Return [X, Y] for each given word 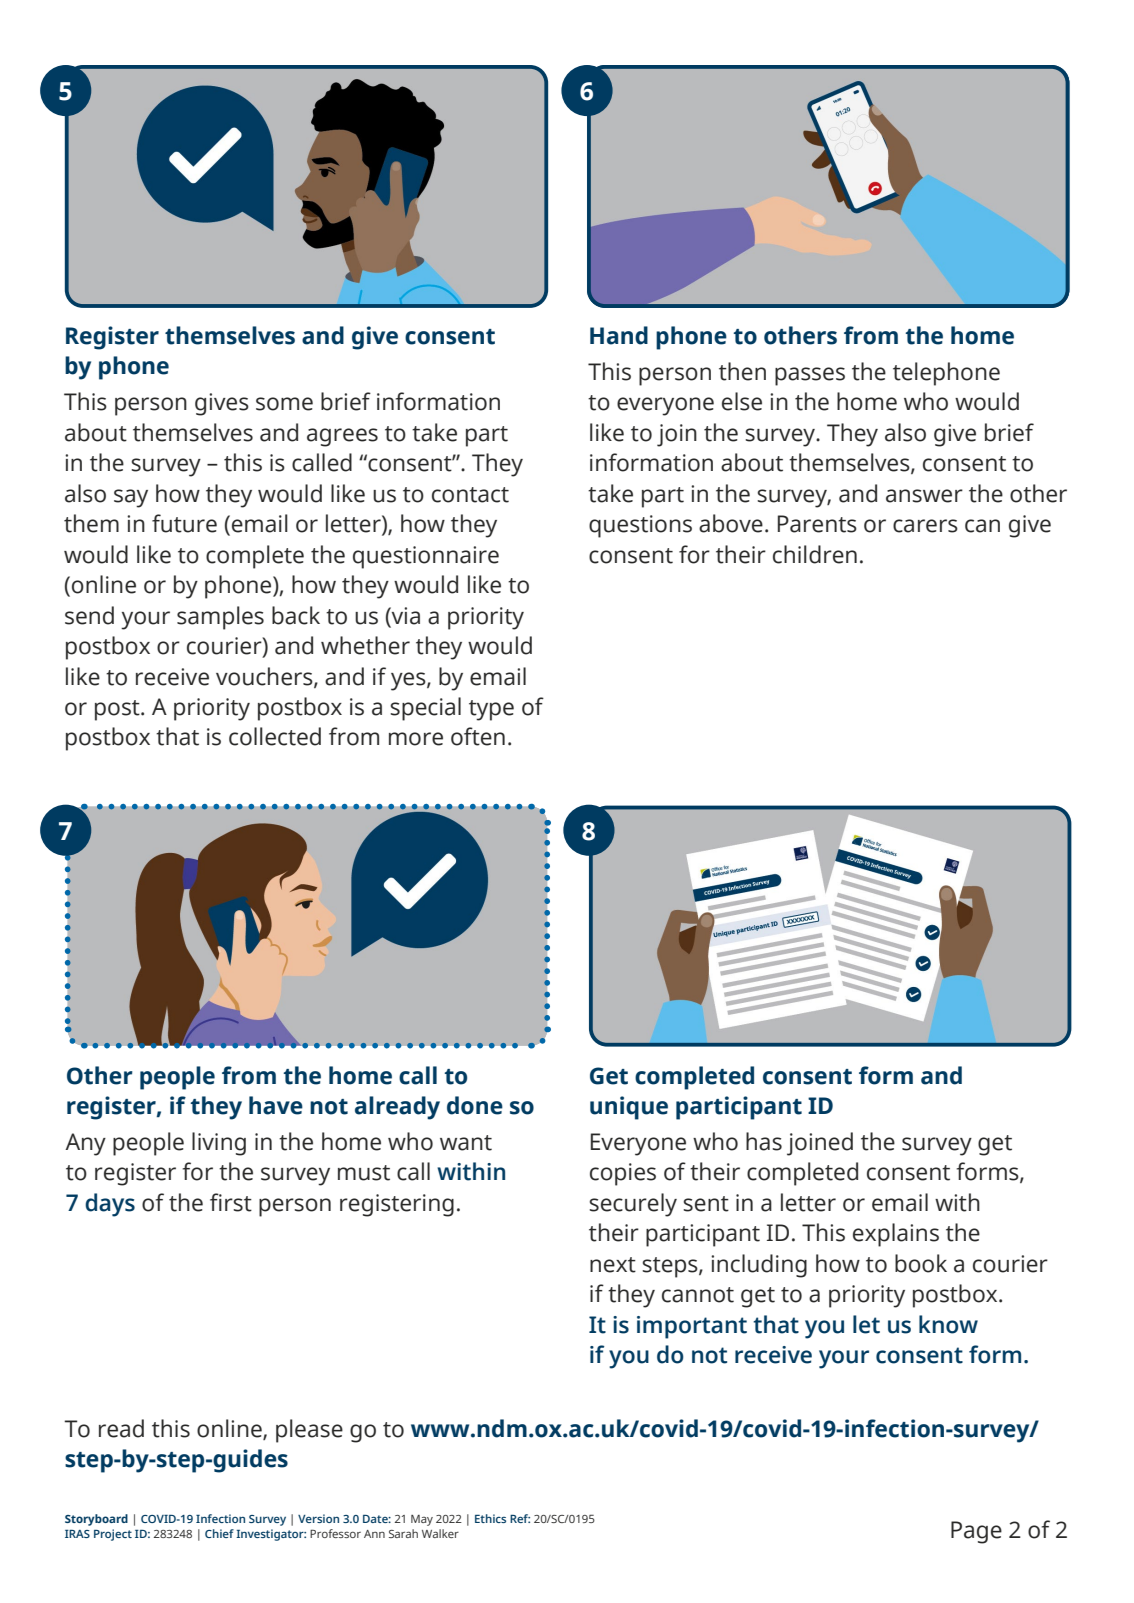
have [276, 1105]
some [284, 404]
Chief [219, 1533]
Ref [520, 1518]
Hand [619, 335]
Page [976, 1532]
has [764, 1141]
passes [810, 376]
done [475, 1105]
